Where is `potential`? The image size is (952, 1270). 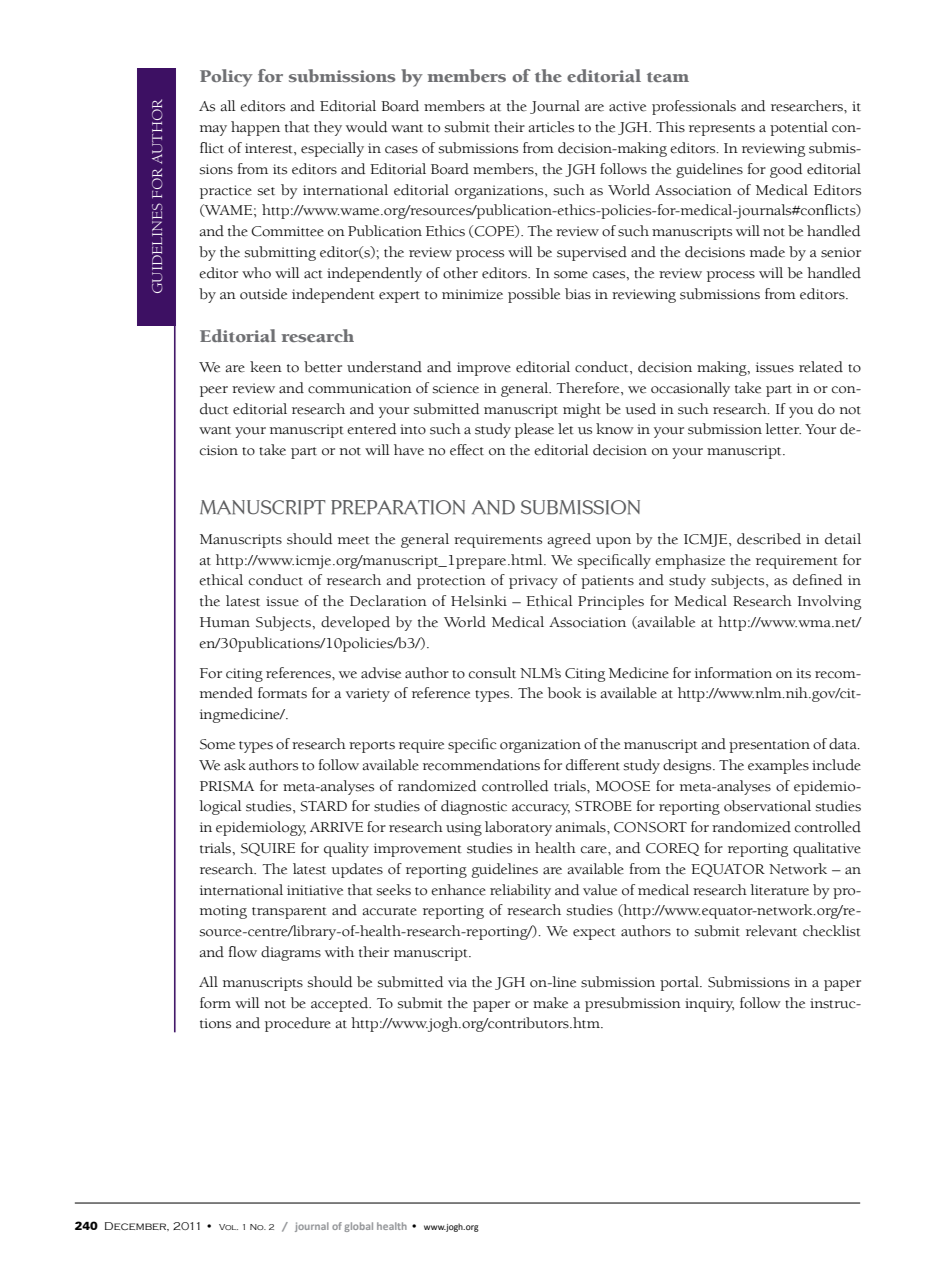
potential is located at coordinates (799, 128).
